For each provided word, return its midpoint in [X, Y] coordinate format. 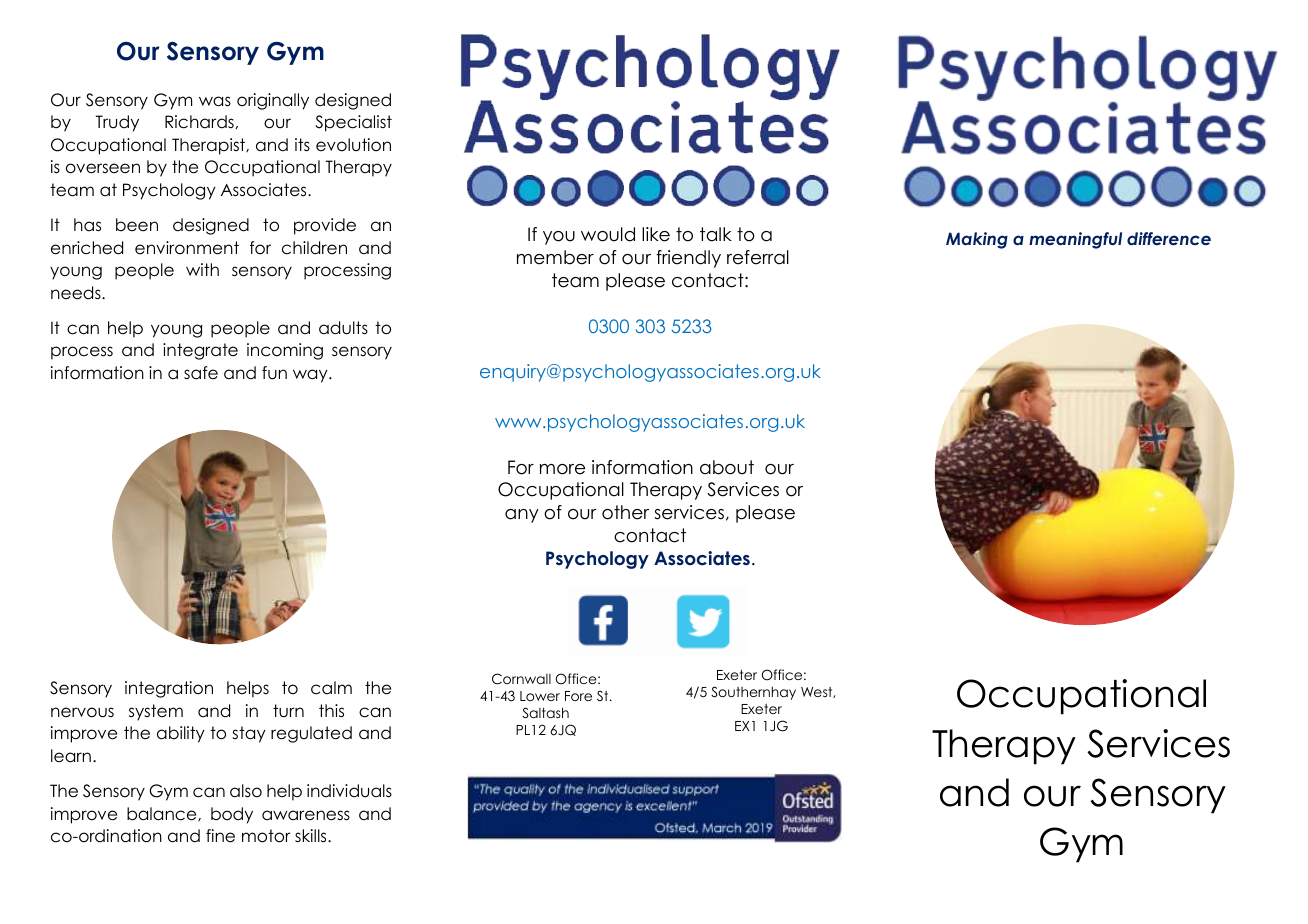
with [202, 269]
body [232, 815]
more [562, 469]
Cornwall [521, 679]
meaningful [1075, 240]
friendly [688, 259]
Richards [199, 122]
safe [201, 373]
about [727, 467]
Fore [578, 696]
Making [977, 240]
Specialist [353, 123]
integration [169, 689]
